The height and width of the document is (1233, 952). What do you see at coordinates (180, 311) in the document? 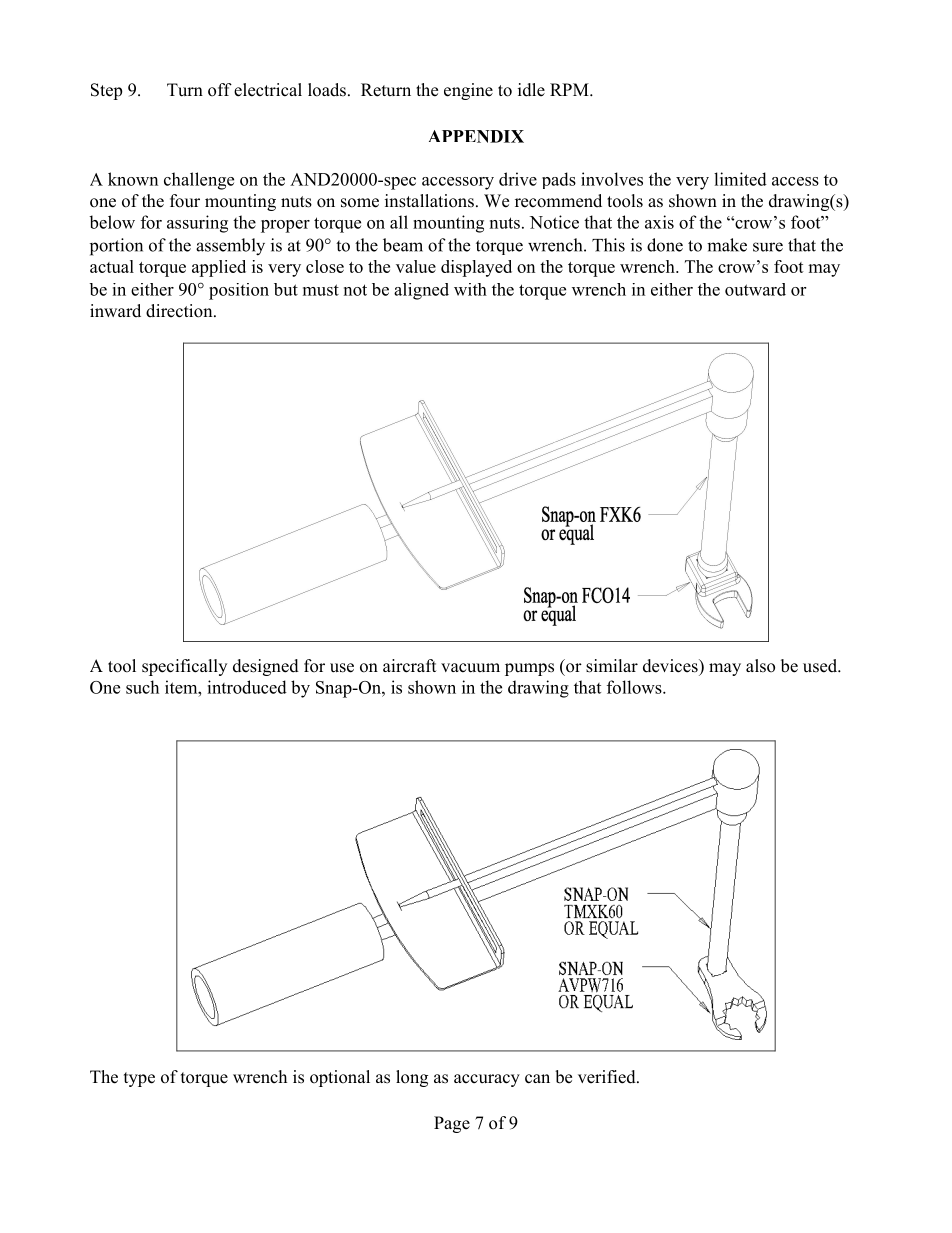
I see `direction` at bounding box center [180, 311].
